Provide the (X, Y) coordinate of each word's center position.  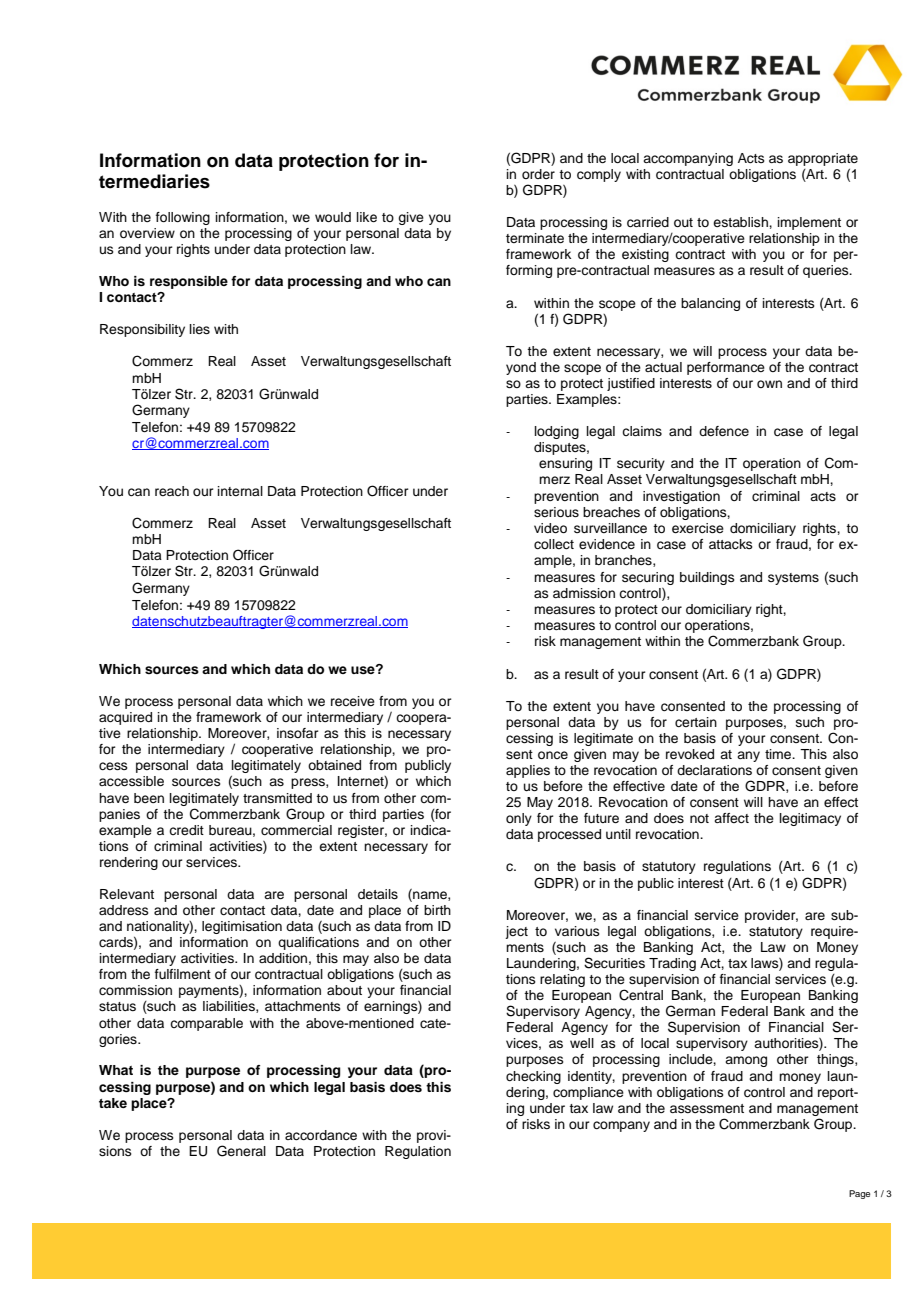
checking (533, 1077)
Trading (672, 964)
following (183, 218)
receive (353, 701)
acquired (125, 718)
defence (724, 431)
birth (437, 910)
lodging (557, 432)
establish (741, 222)
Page (859, 1194)
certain (696, 722)
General (241, 1151)
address (124, 910)
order (538, 174)
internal (240, 491)
